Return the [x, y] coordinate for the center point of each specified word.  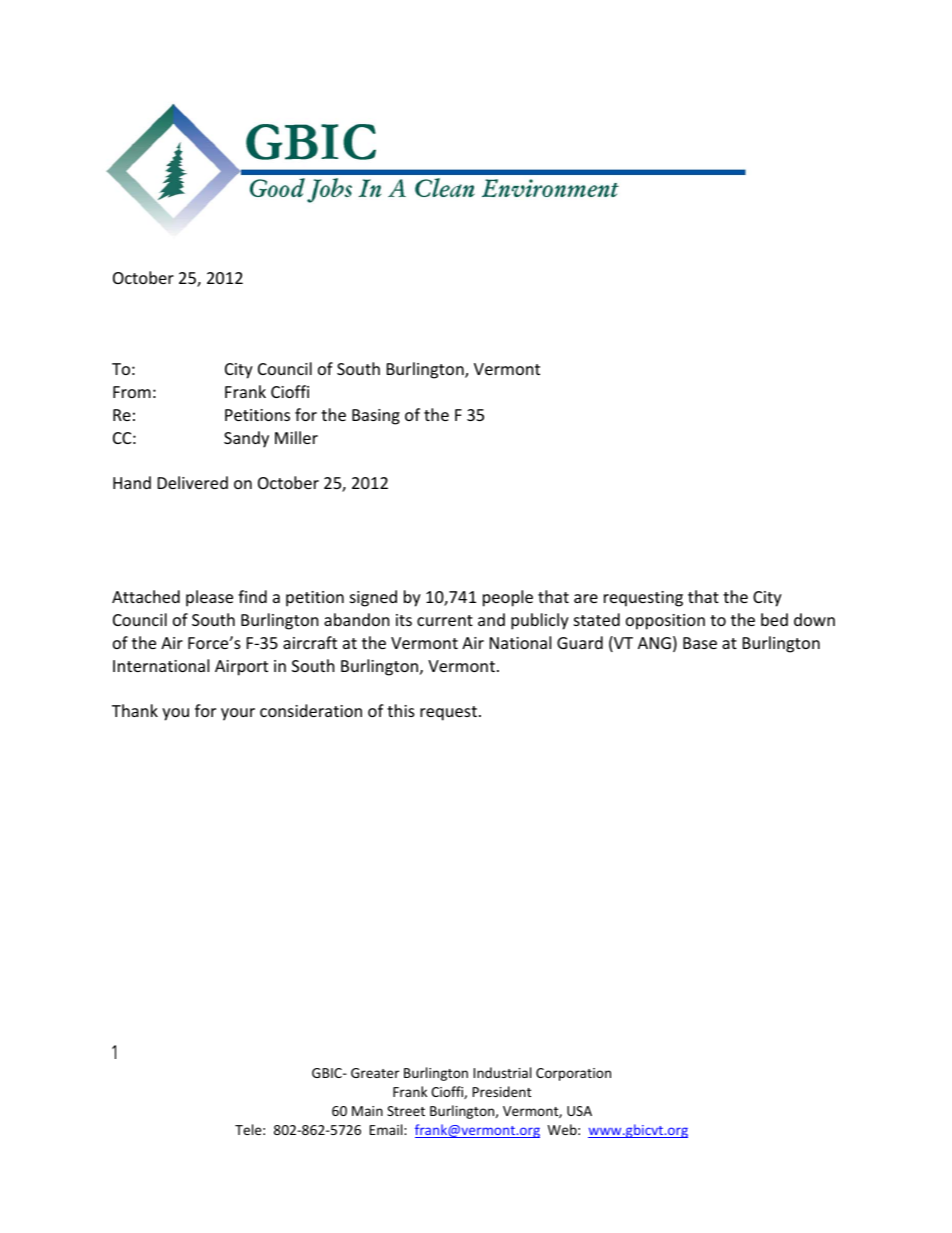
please [209, 598]
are [586, 598]
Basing [376, 417]
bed [774, 619]
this [401, 710]
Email [387, 1129]
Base [700, 643]
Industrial [502, 1072]
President [502, 1091]
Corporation [573, 1074]
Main [367, 1111]
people [508, 598]
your [238, 714]
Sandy [246, 439]
